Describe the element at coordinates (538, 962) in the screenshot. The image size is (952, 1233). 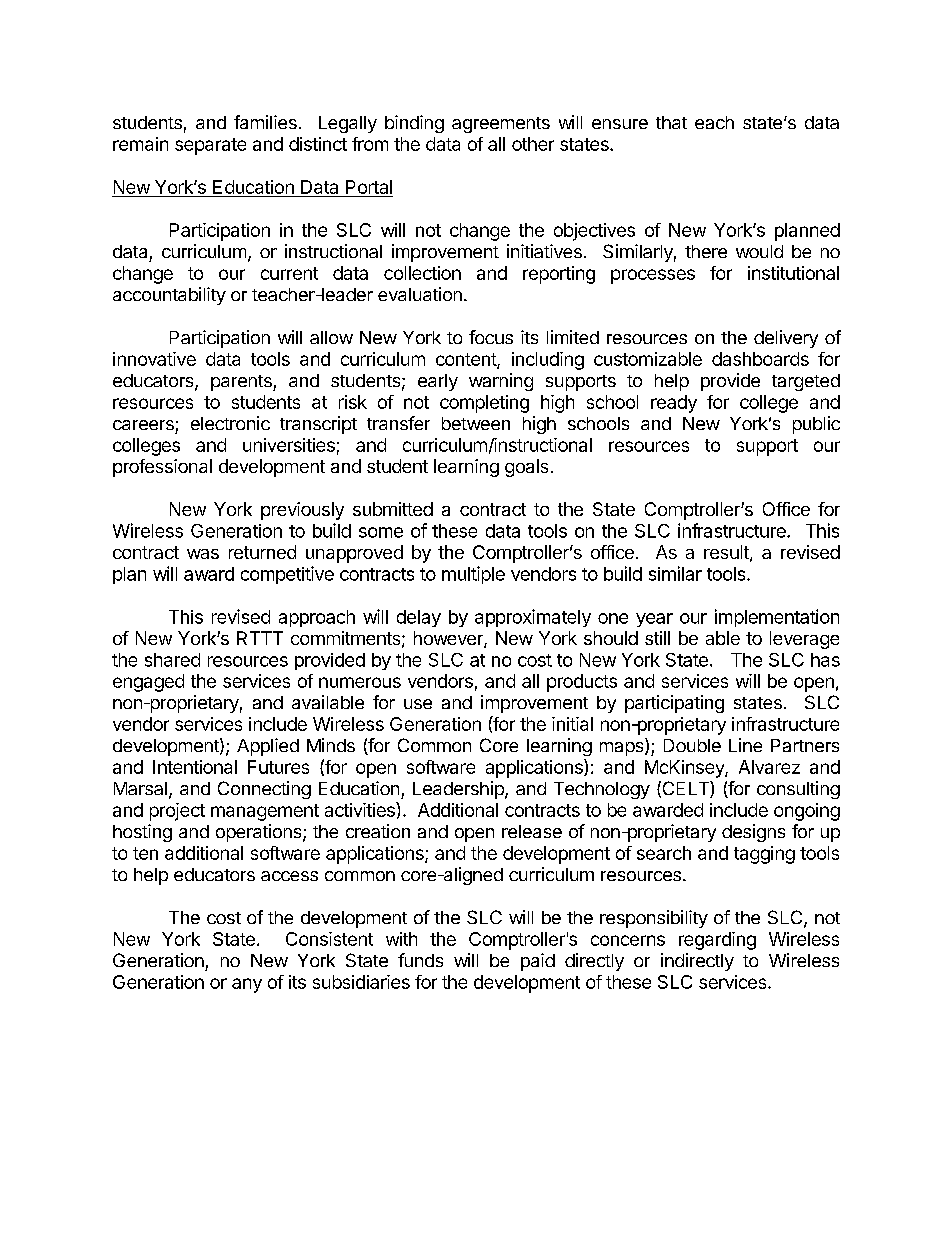
I see `paid` at that location.
